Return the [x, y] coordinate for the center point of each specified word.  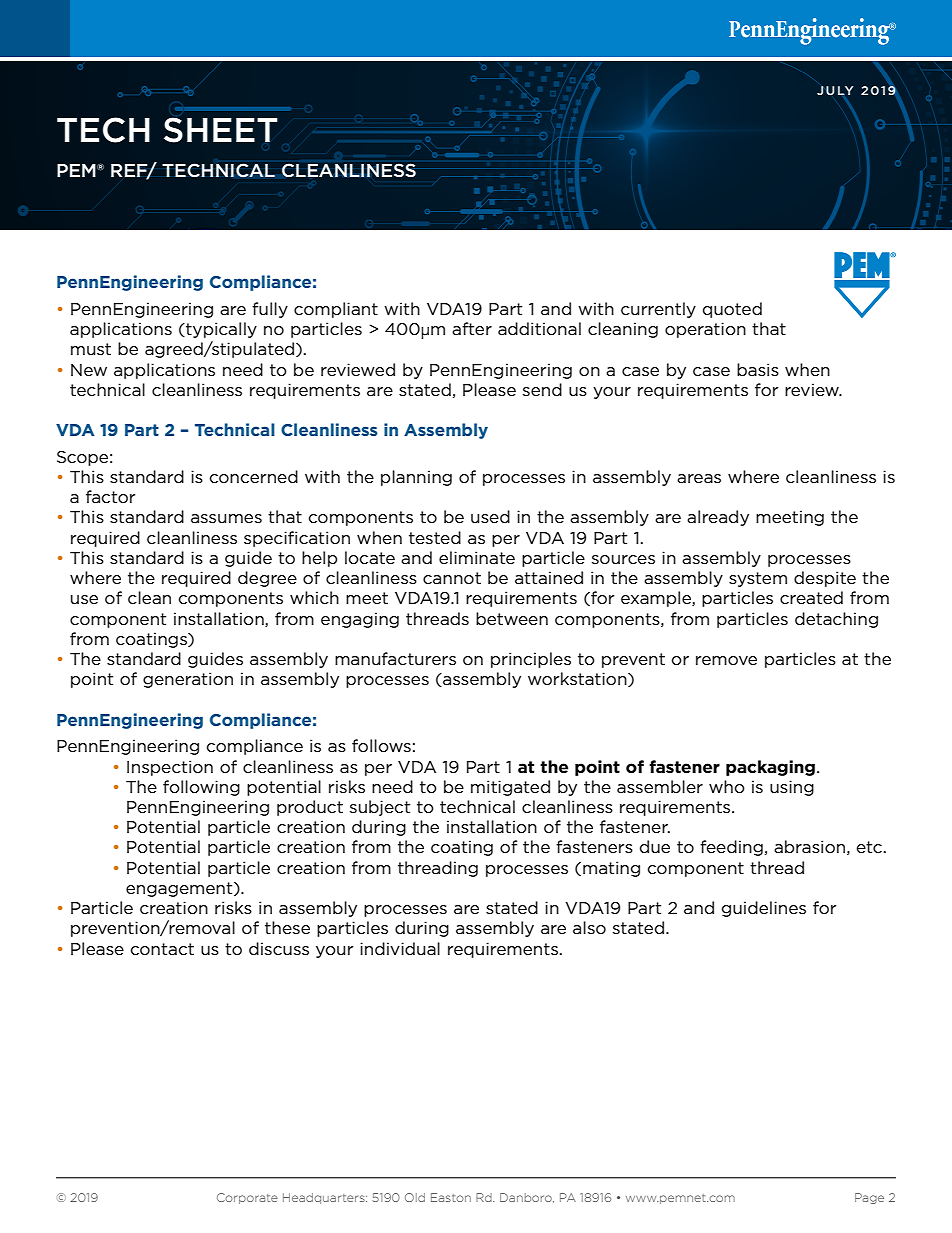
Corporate [247, 1198]
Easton [451, 1197]
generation [188, 680]
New [89, 370]
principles [531, 660]
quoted [732, 310]
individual [400, 948]
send [542, 389]
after [472, 328]
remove [726, 660]
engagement [180, 889]
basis [758, 369]
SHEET [221, 130]
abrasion [809, 846]
